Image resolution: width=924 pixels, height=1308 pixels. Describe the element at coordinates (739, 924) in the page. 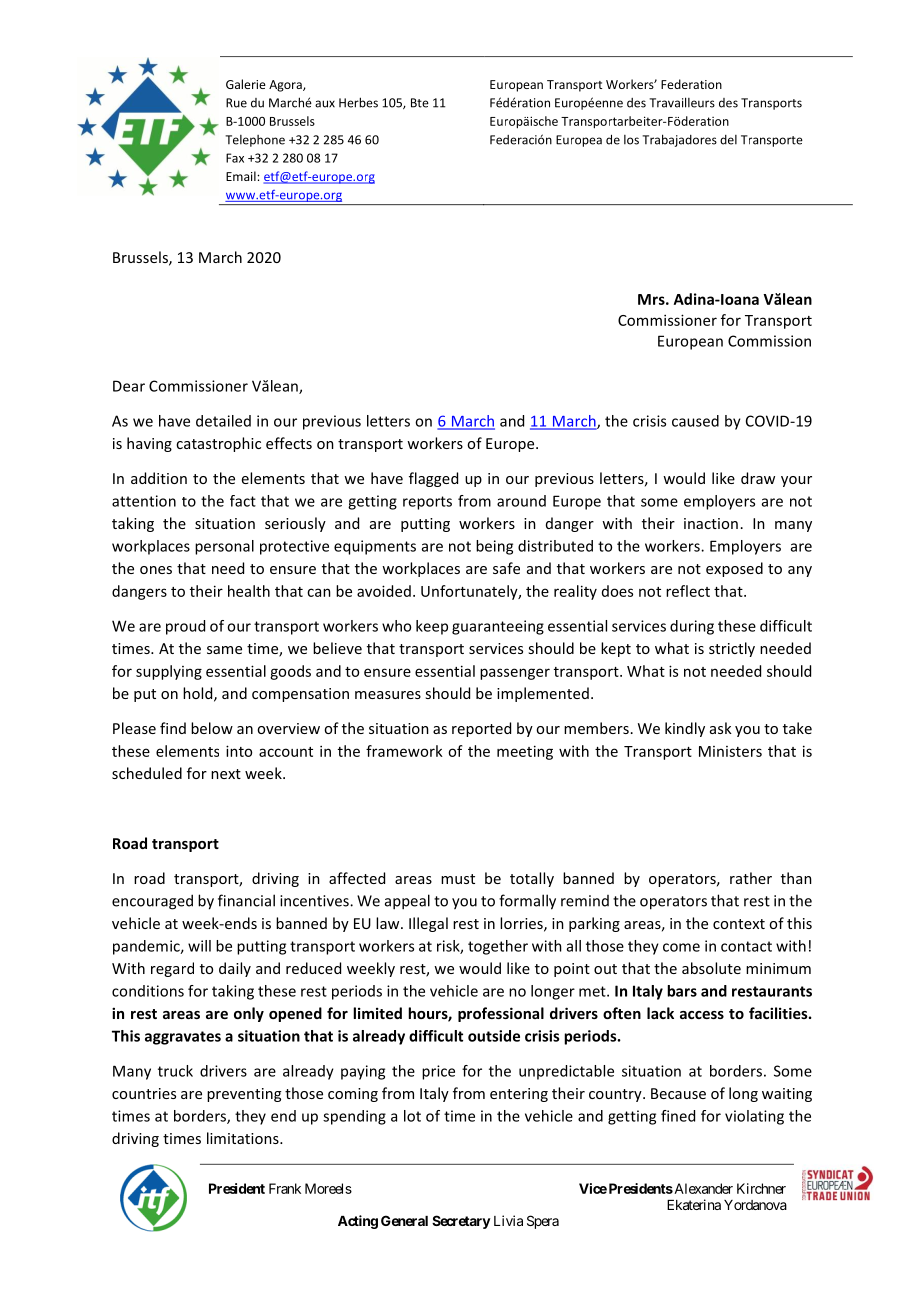

I see `context` at that location.
